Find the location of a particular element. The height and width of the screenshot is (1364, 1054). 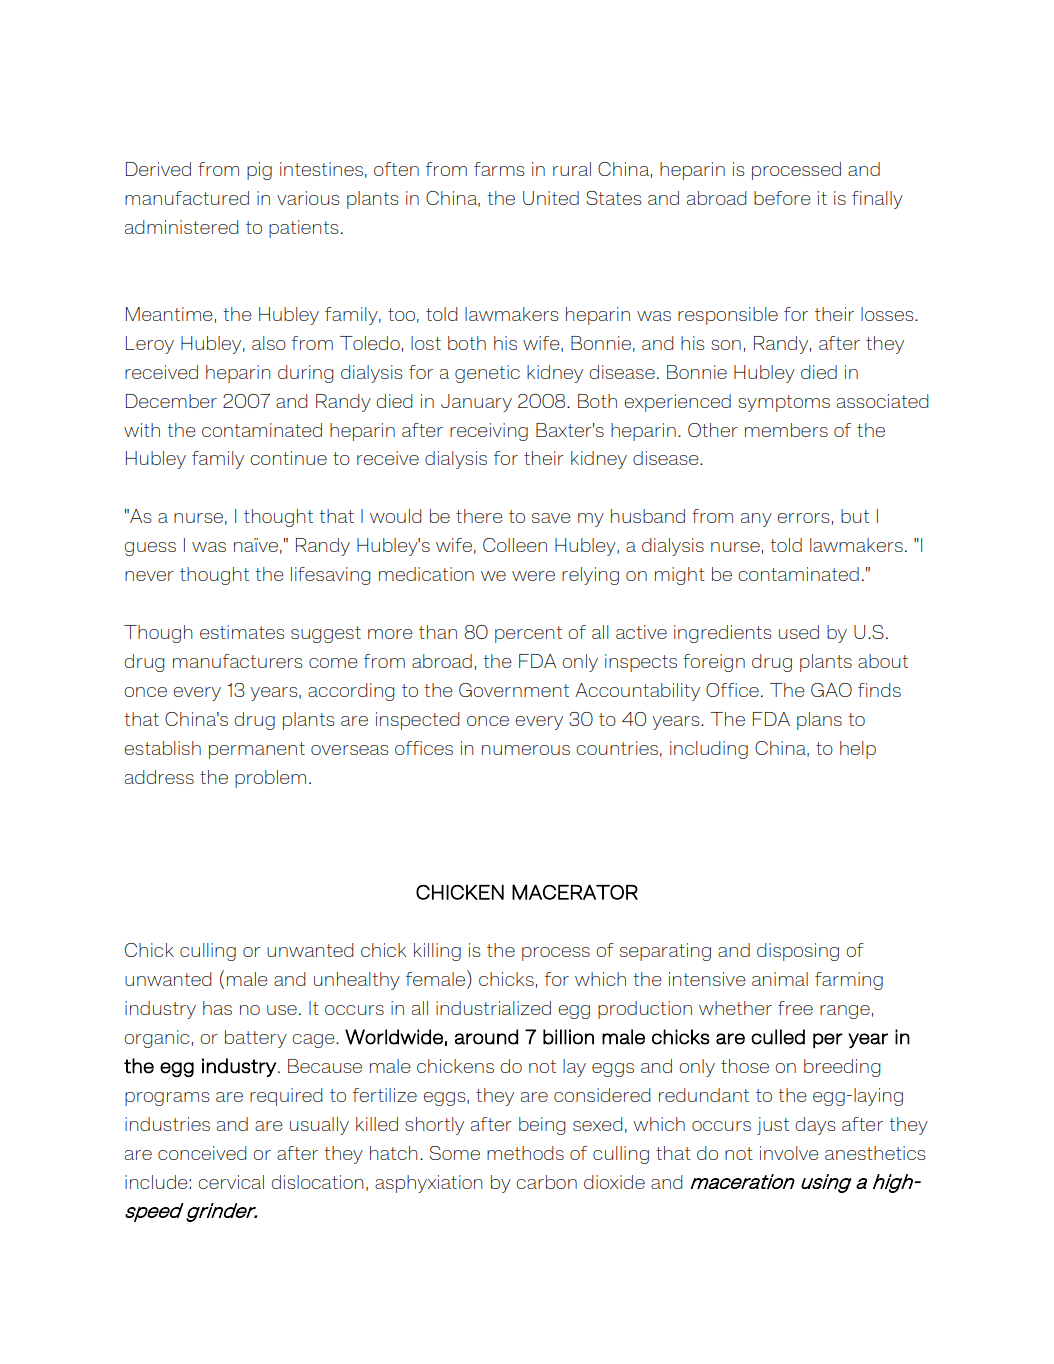

problem is located at coordinates (270, 779).
